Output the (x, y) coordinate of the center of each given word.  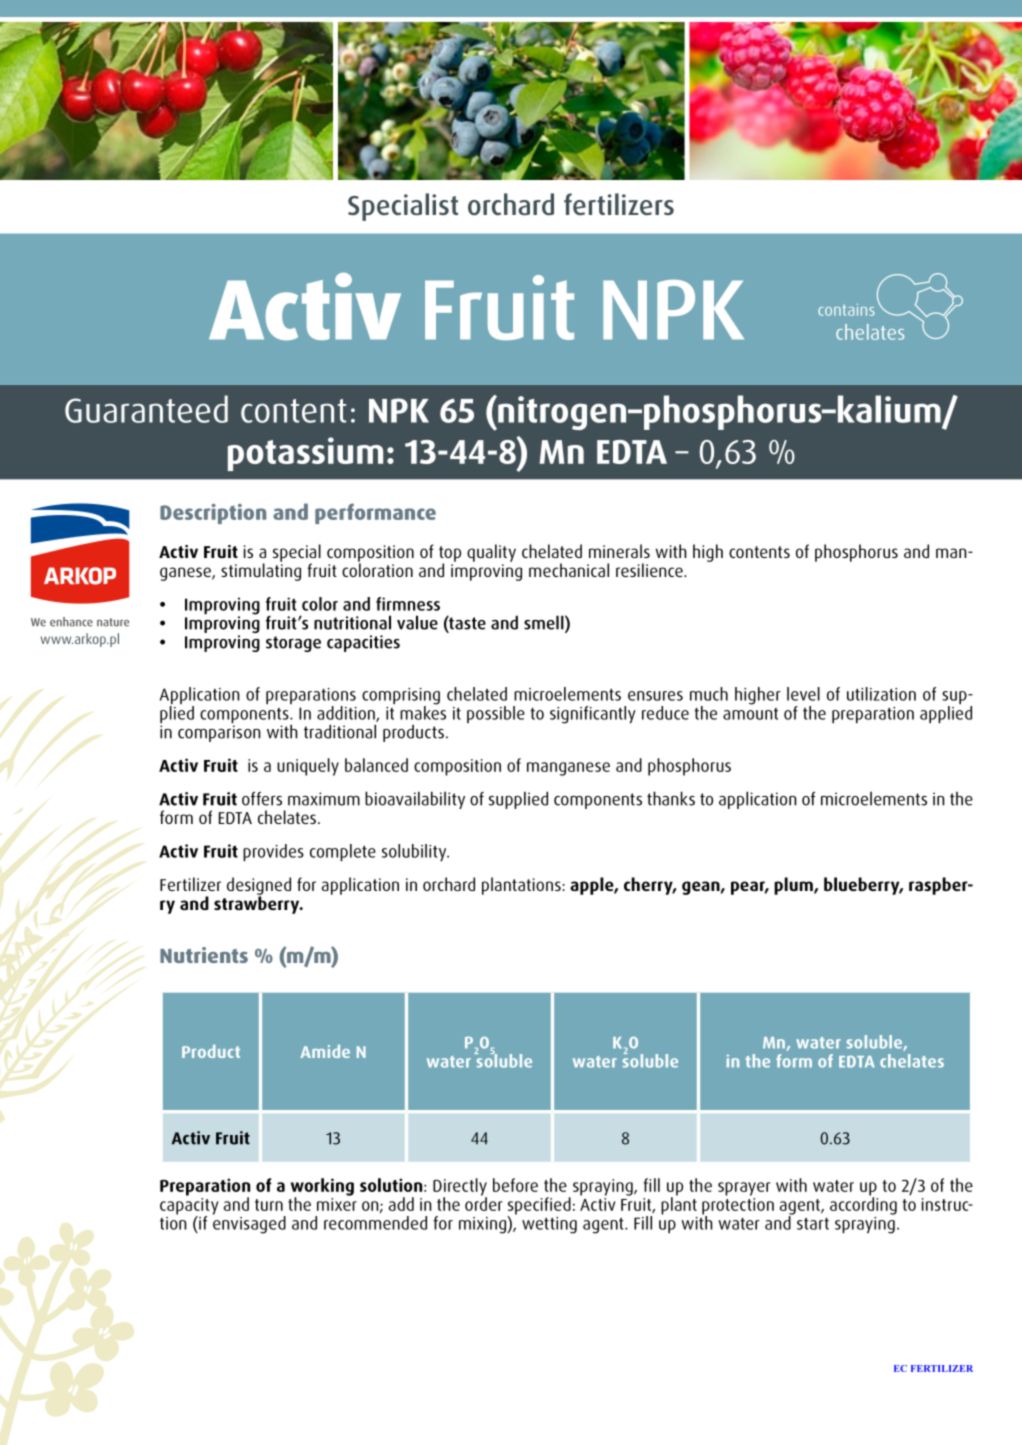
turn (269, 1205)
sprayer (744, 1189)
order (484, 1203)
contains (846, 310)
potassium (305, 454)
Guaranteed (146, 409)
